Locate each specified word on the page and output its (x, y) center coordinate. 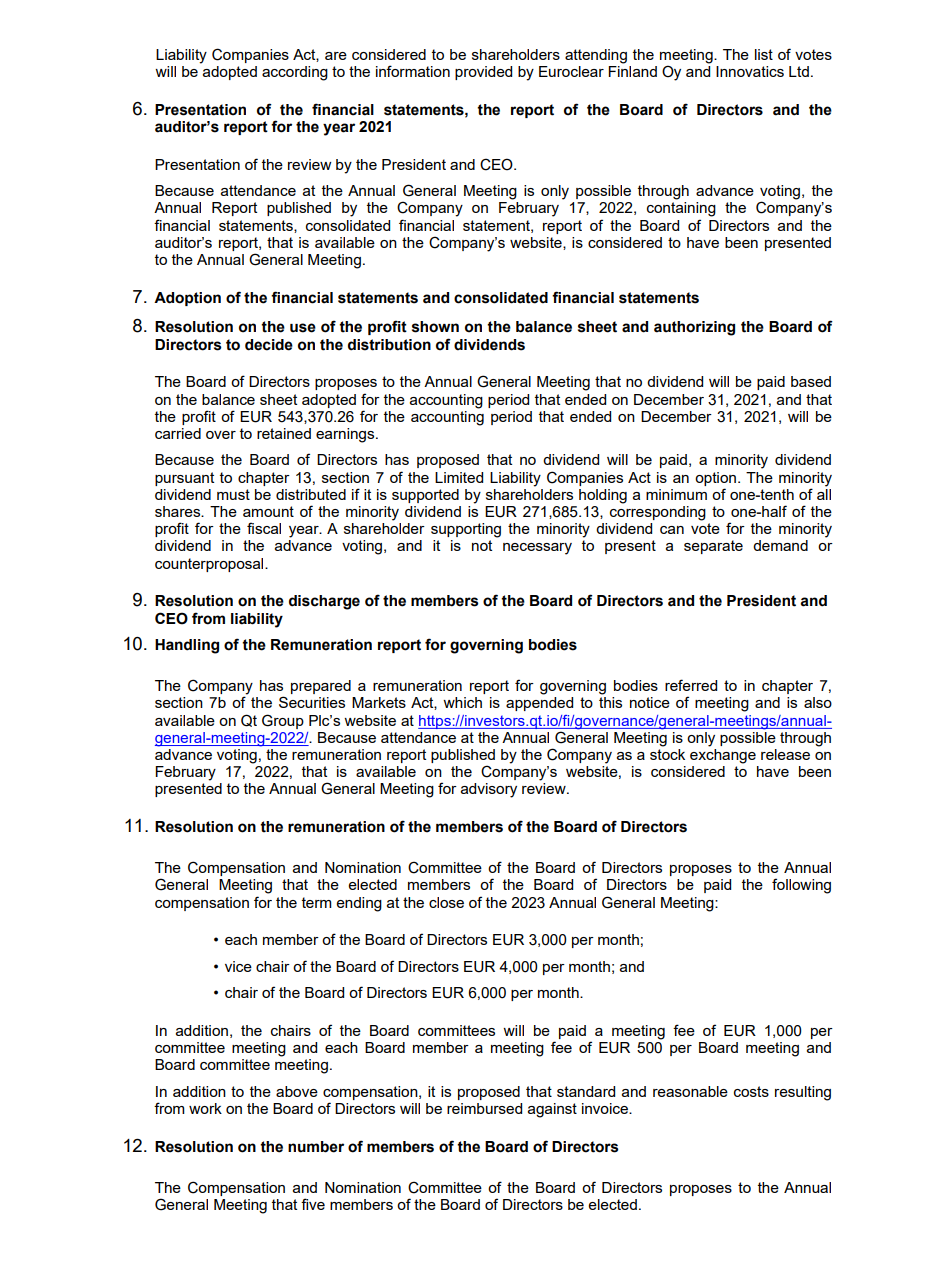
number (316, 1147)
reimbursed (484, 1108)
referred (691, 685)
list (764, 54)
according (295, 73)
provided (483, 73)
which (462, 702)
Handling (187, 646)
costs (751, 1091)
